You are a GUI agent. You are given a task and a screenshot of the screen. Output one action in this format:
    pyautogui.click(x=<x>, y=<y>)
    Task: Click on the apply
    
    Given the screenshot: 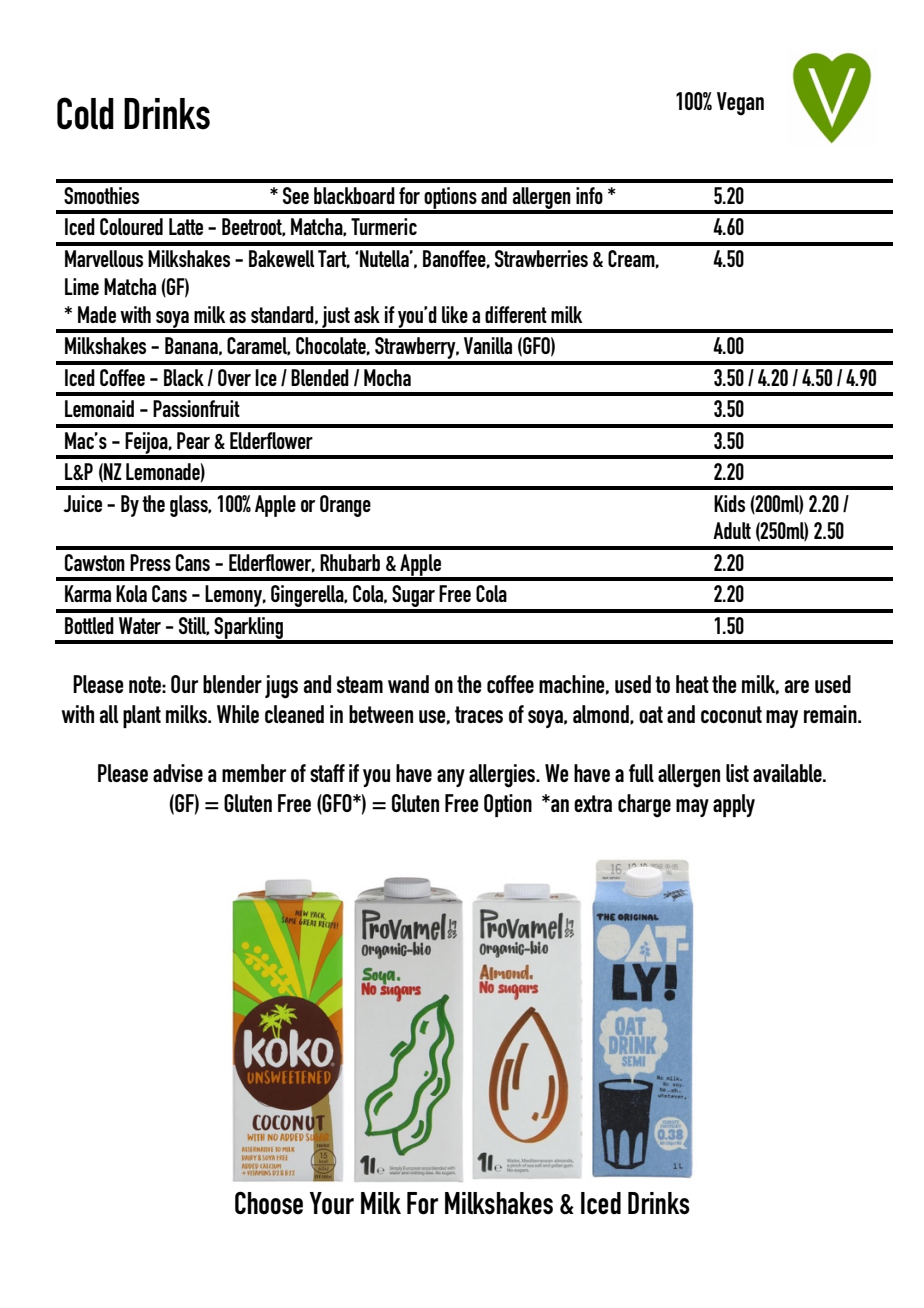 What is the action you would take?
    pyautogui.click(x=734, y=805)
